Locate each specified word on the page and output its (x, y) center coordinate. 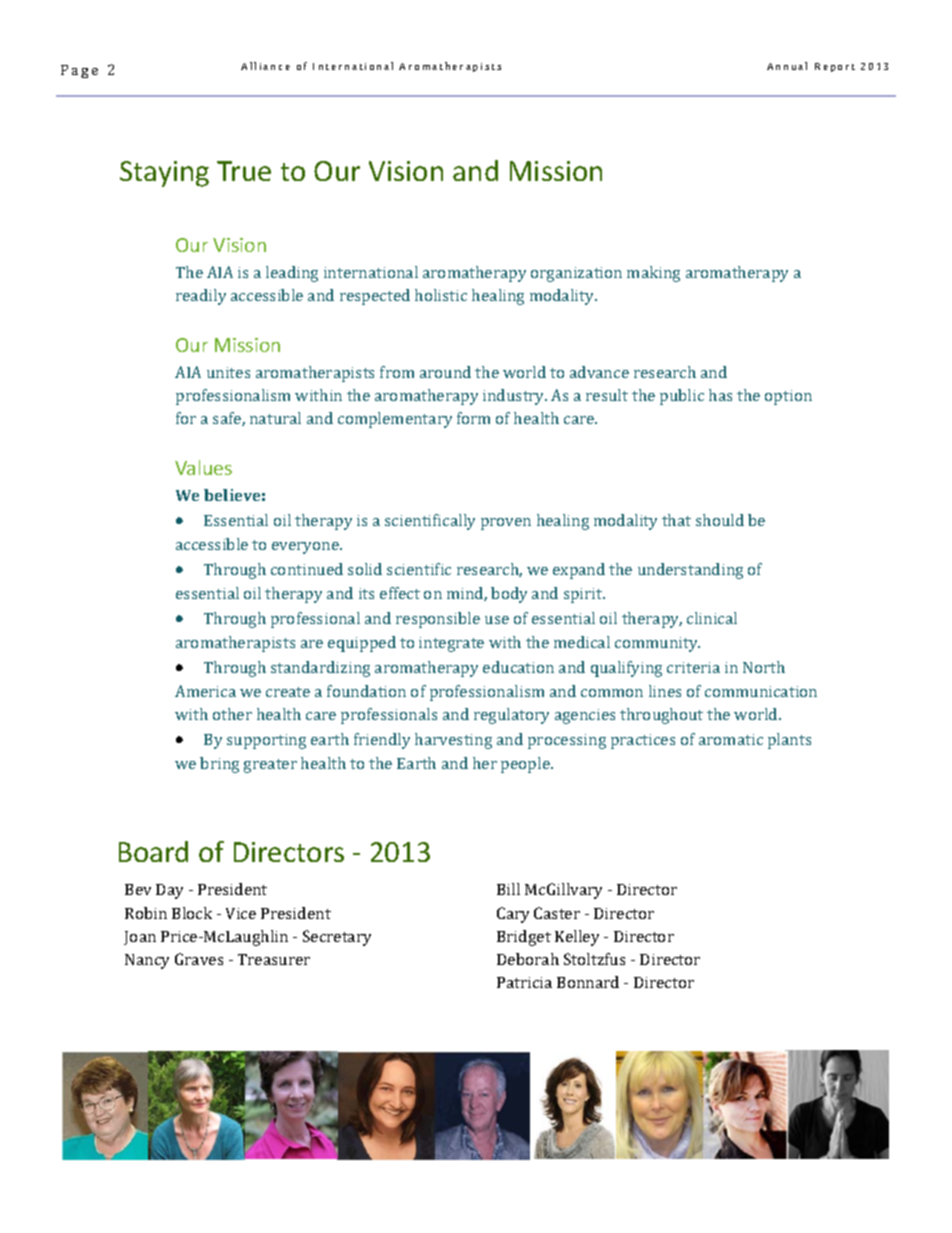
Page (79, 71)
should (720, 520)
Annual (787, 66)
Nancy (147, 961)
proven (506, 524)
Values (203, 467)
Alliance (265, 66)
